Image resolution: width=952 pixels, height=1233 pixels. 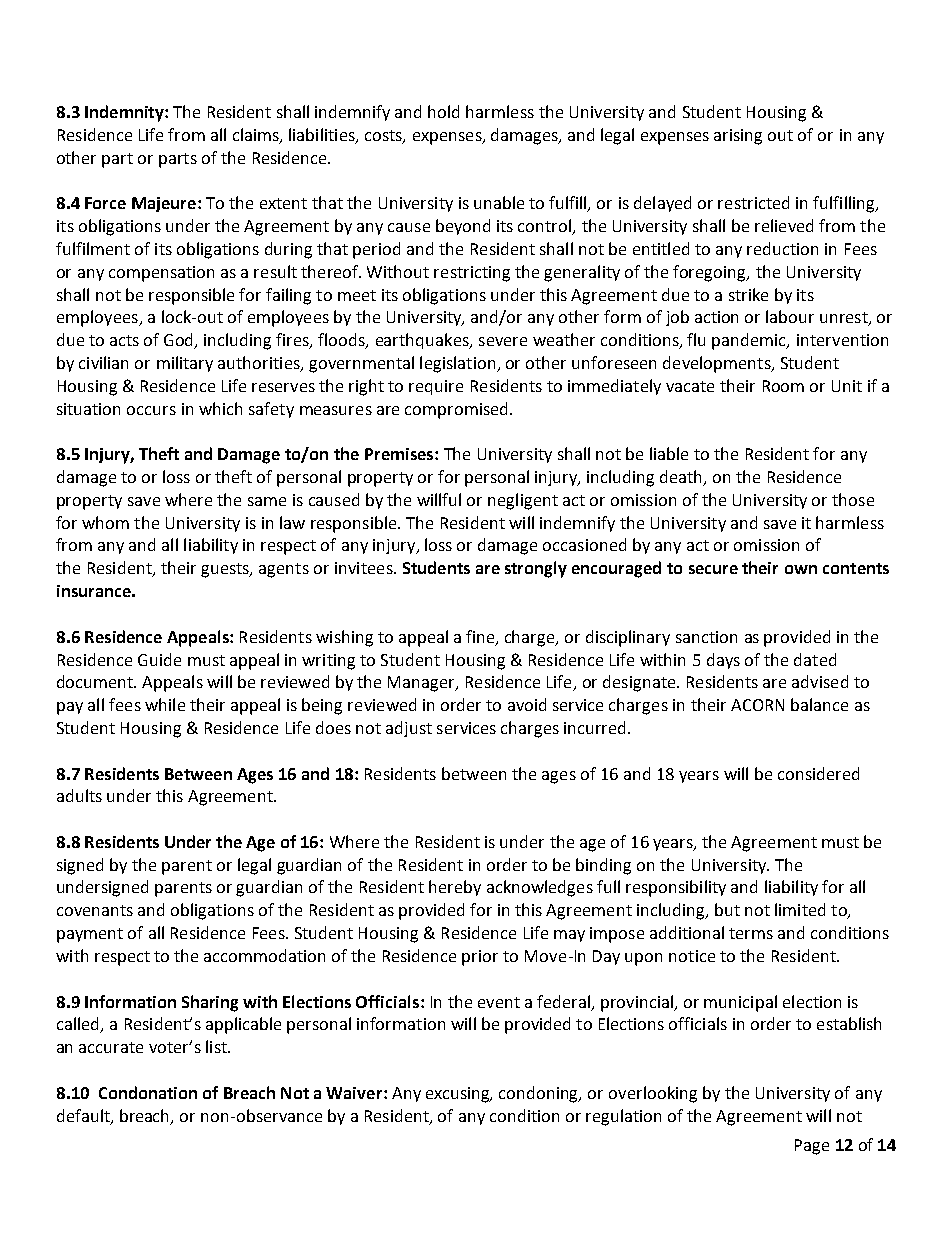 I want to click on default, so click(x=84, y=1116).
